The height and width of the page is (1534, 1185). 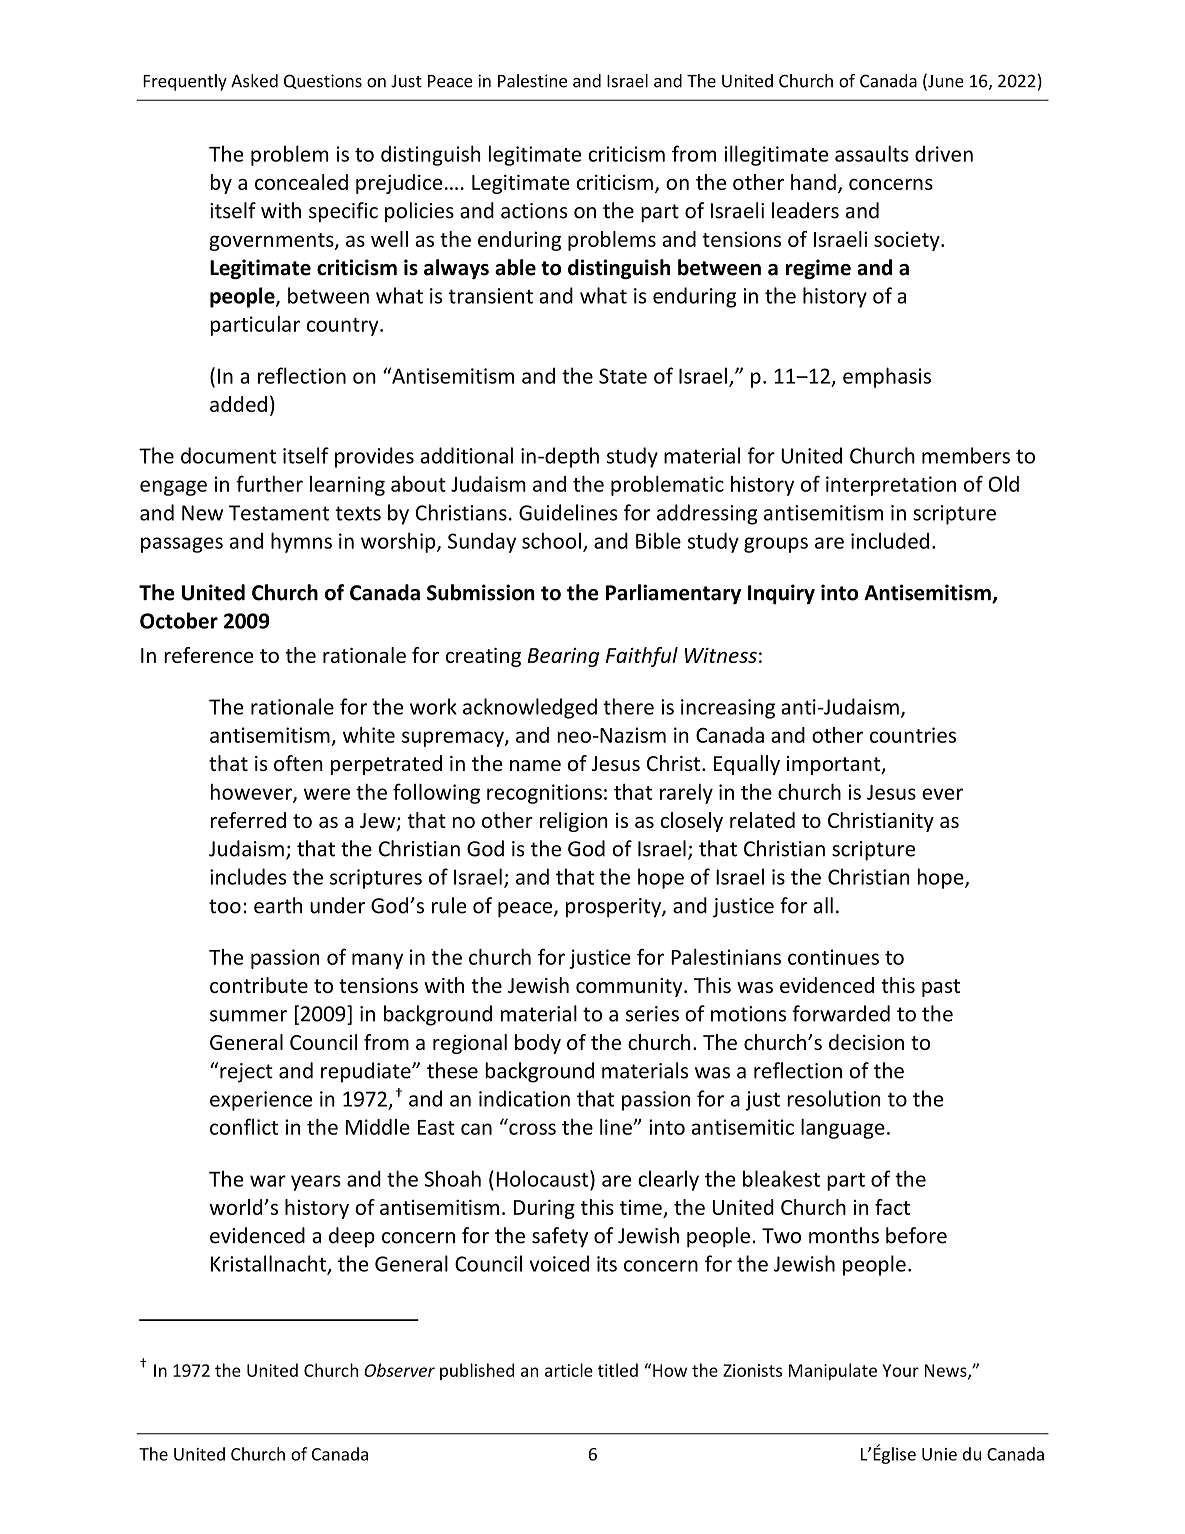 I want to click on often, so click(x=298, y=763).
